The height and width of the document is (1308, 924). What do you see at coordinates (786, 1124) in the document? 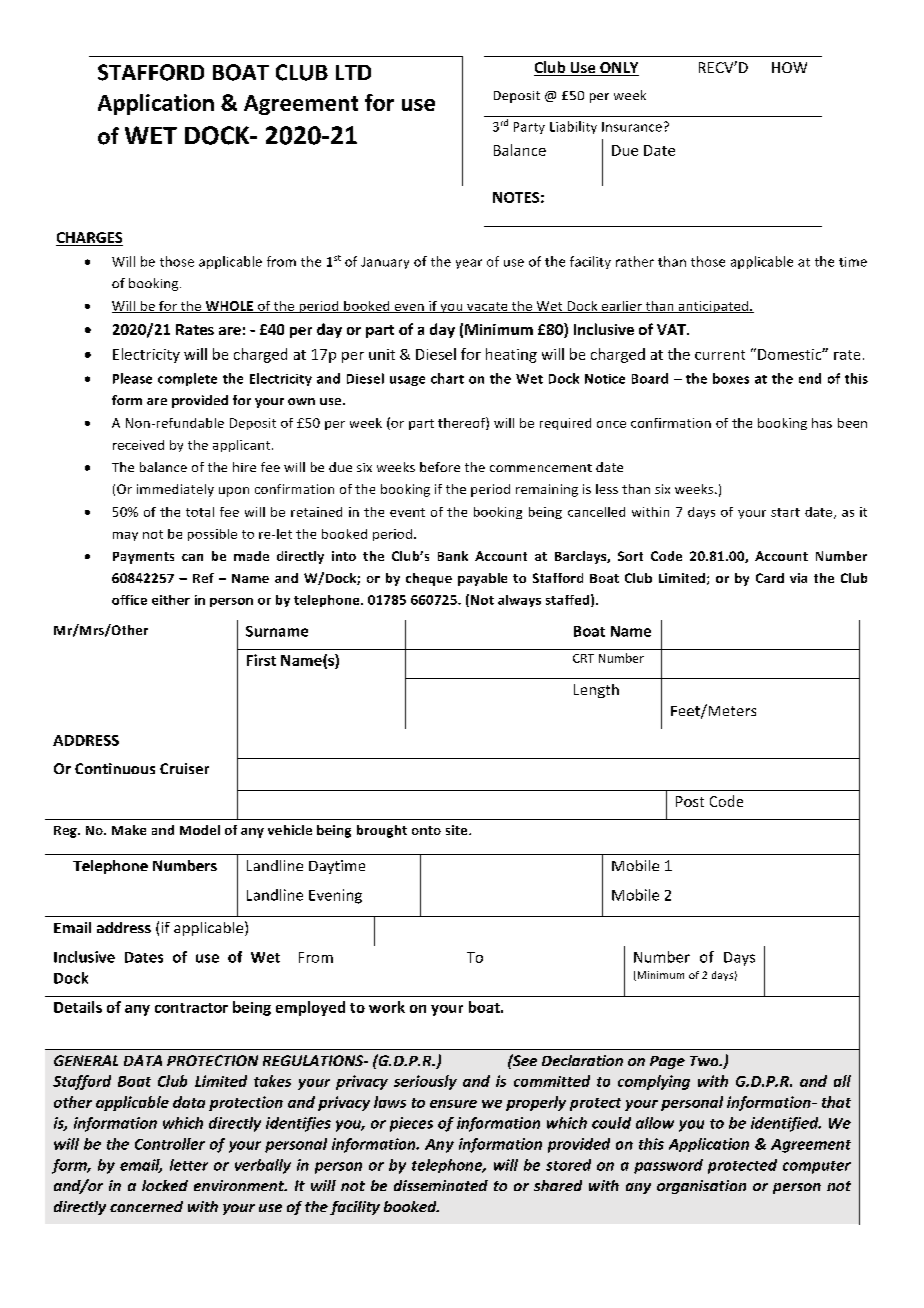
I see `identified` at bounding box center [786, 1124].
